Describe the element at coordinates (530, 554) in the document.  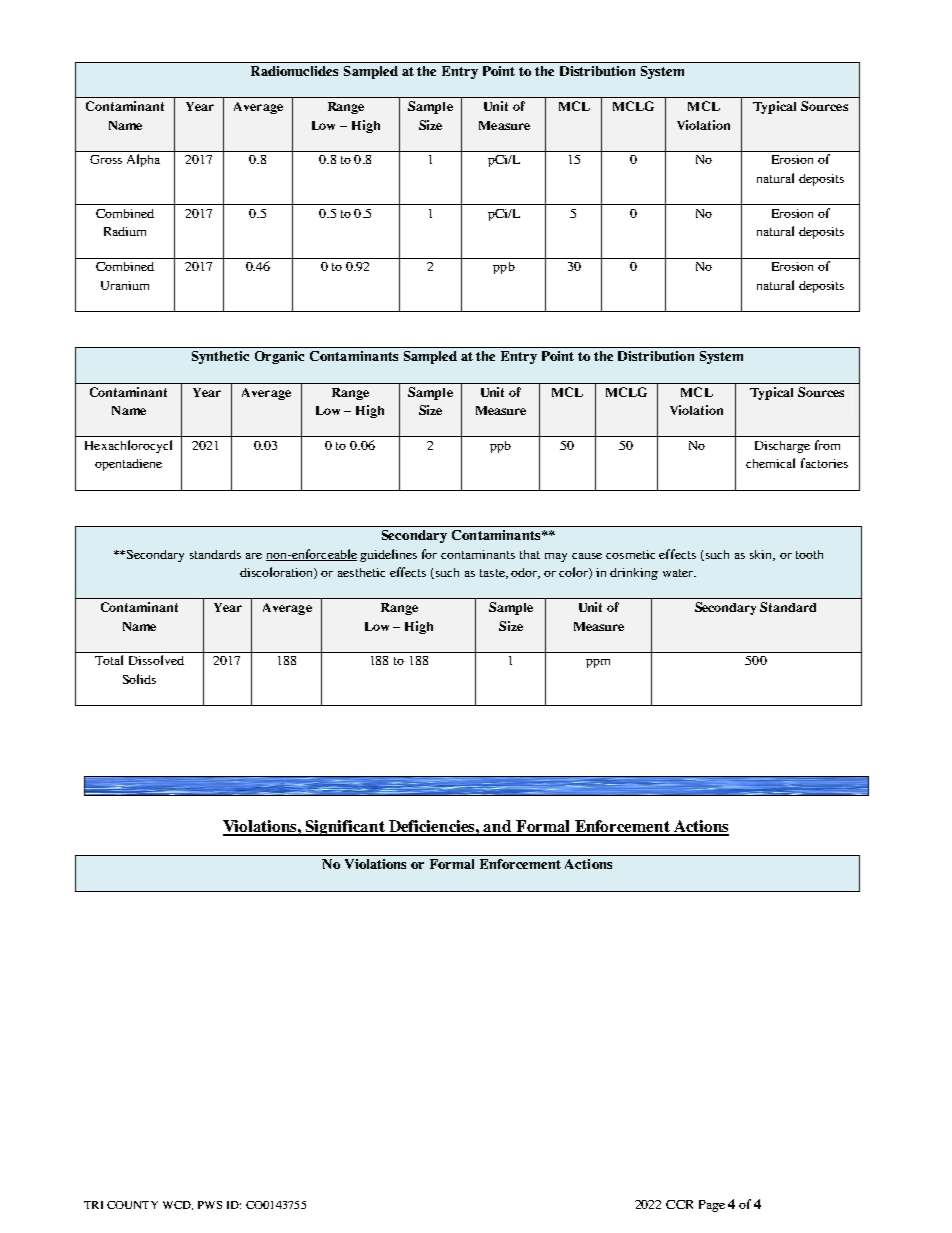
I see `that` at that location.
